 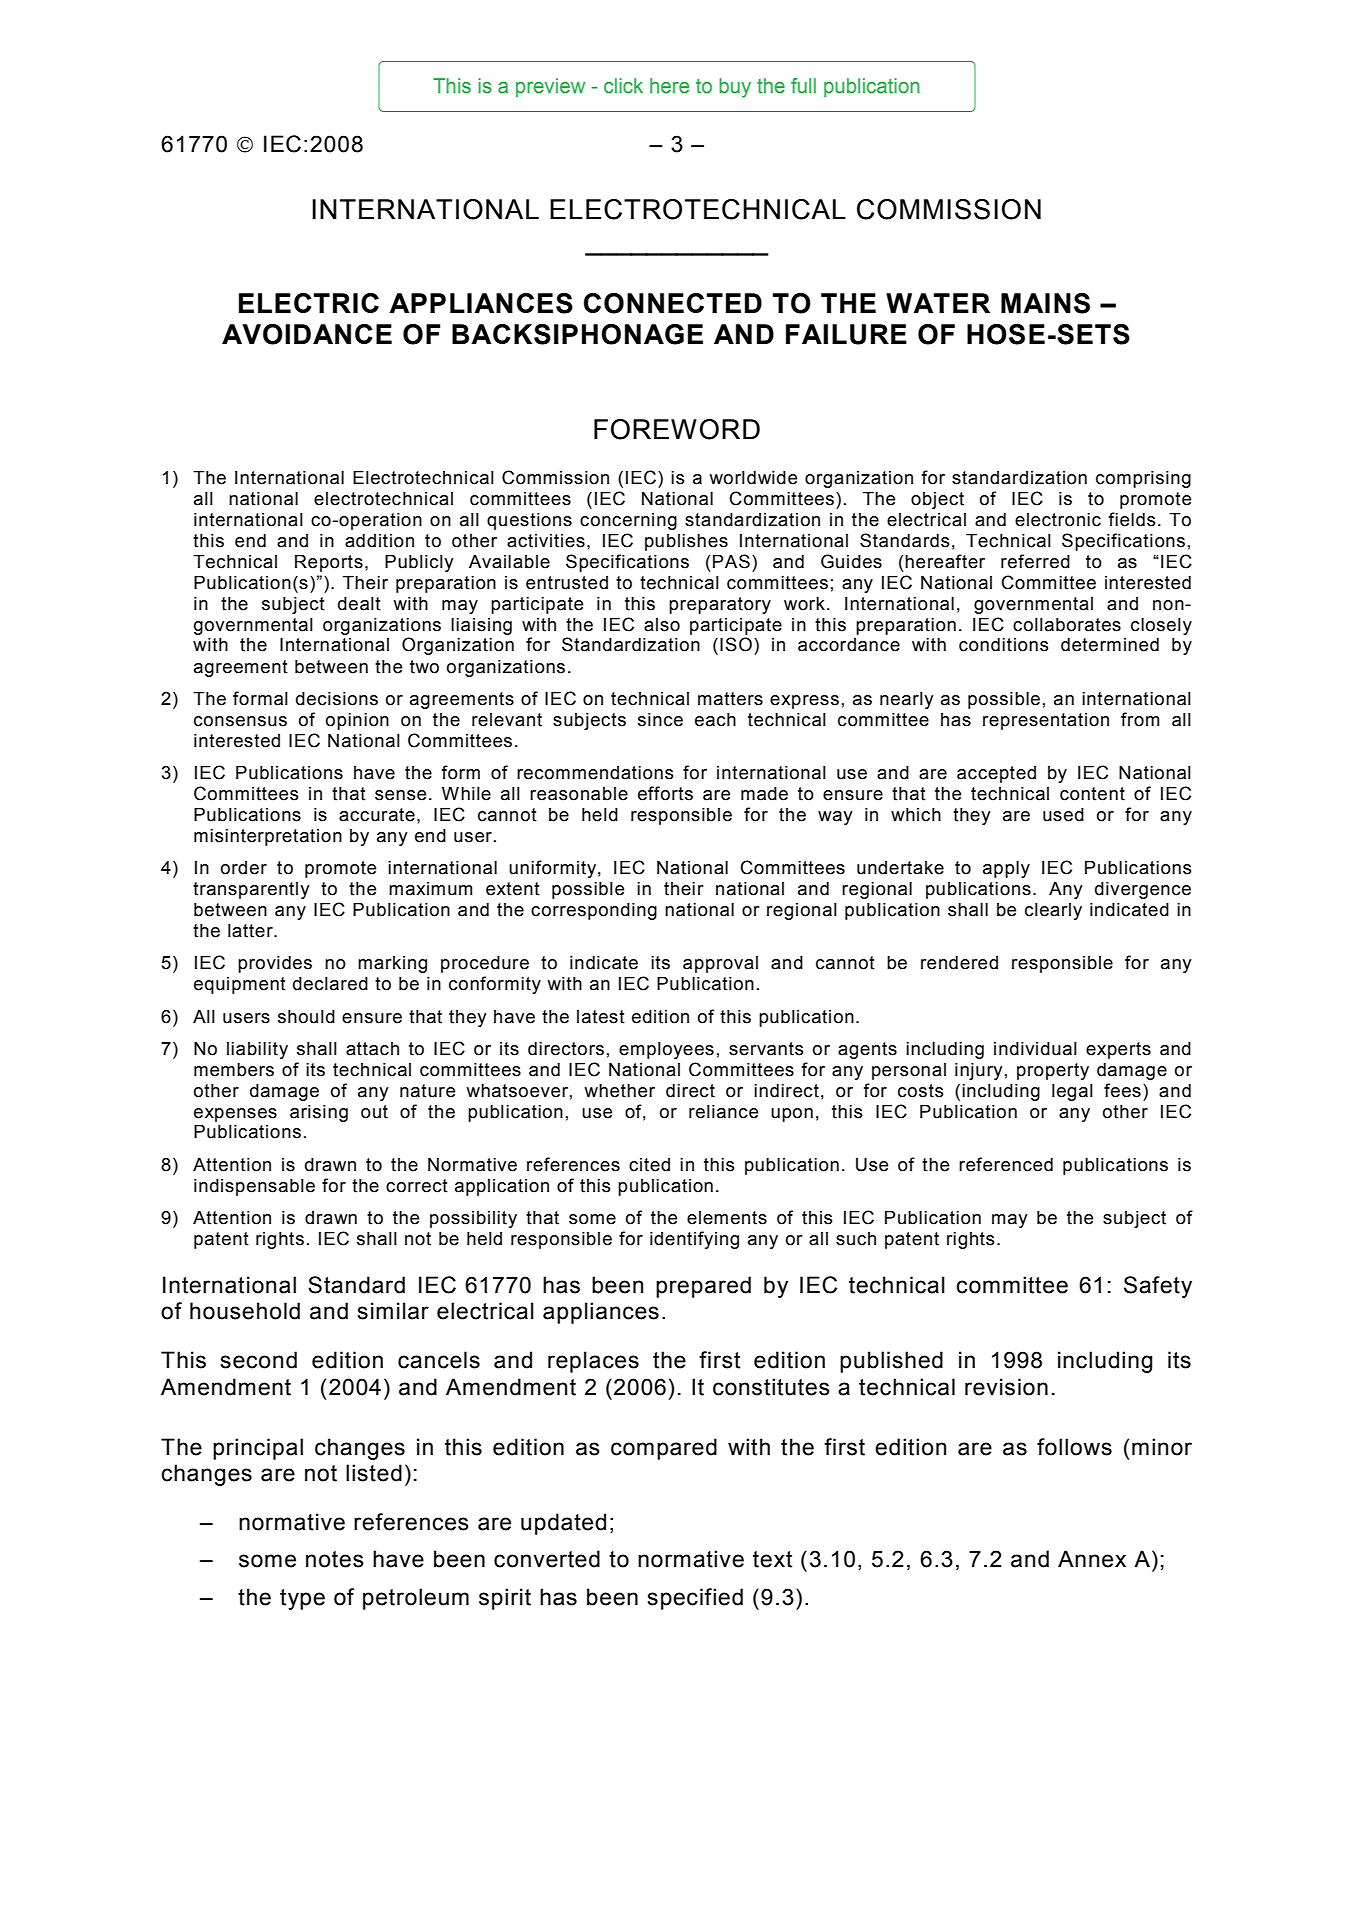 What do you see at coordinates (372, 1049) in the document?
I see `attach` at bounding box center [372, 1049].
